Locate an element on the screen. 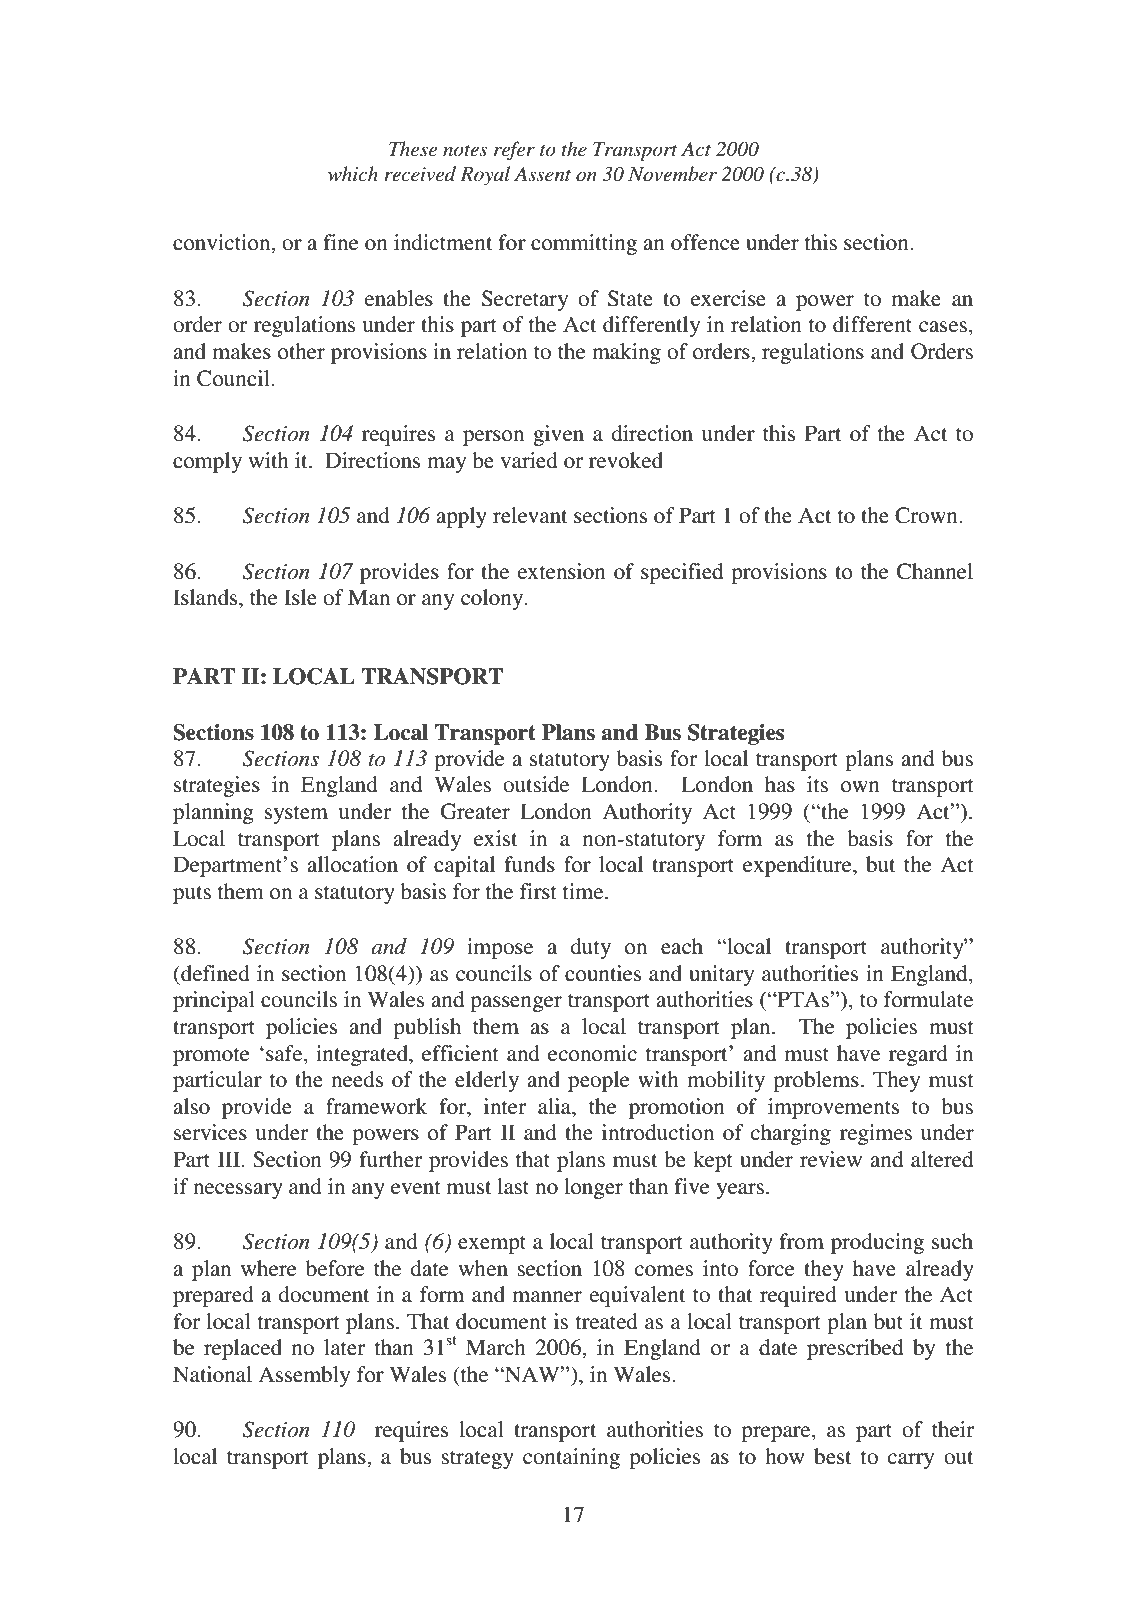 This screenshot has height=1622, width=1146. system is located at coordinates (296, 815).
